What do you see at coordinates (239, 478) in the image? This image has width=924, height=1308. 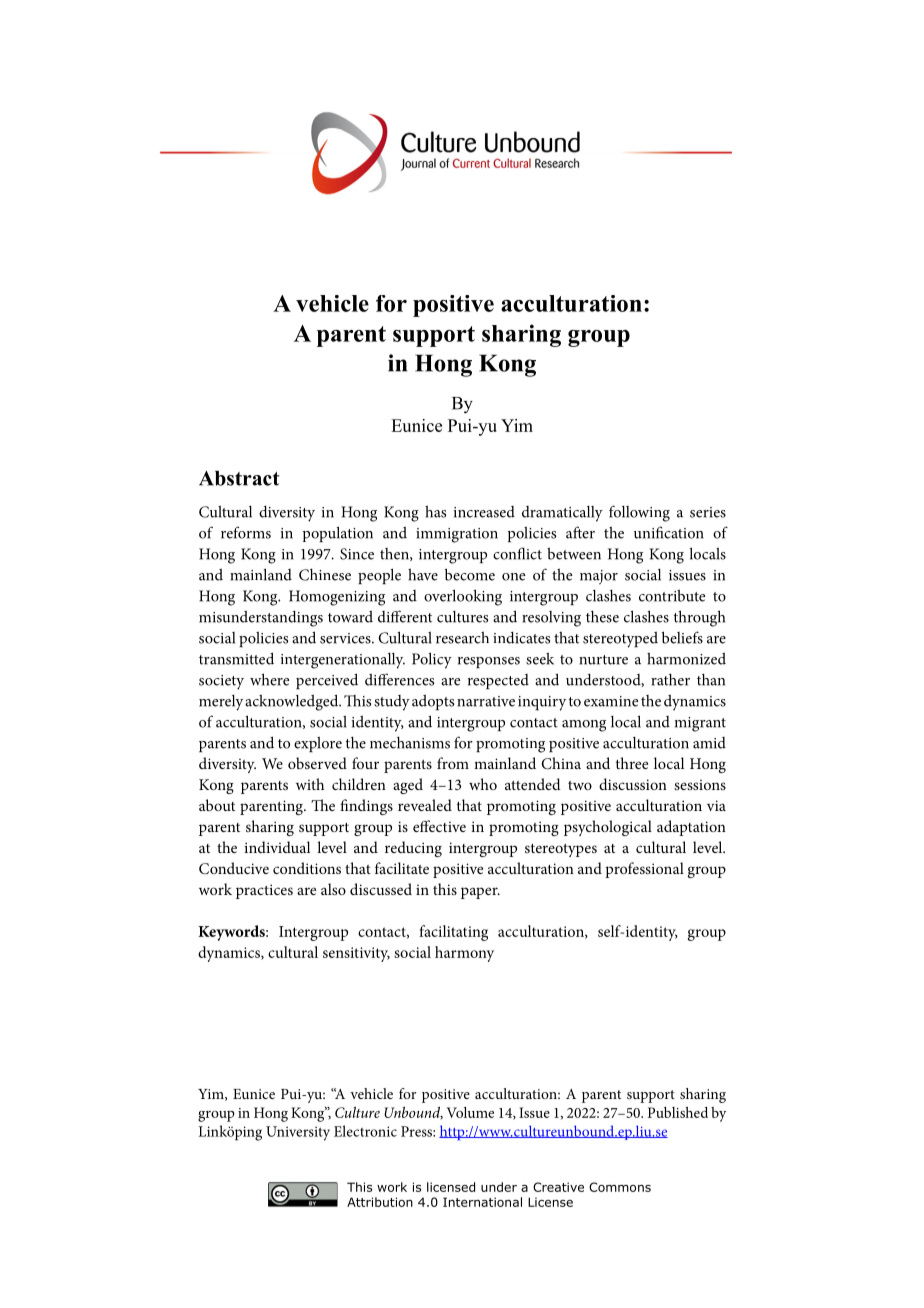 I see `Abstract` at bounding box center [239, 478].
